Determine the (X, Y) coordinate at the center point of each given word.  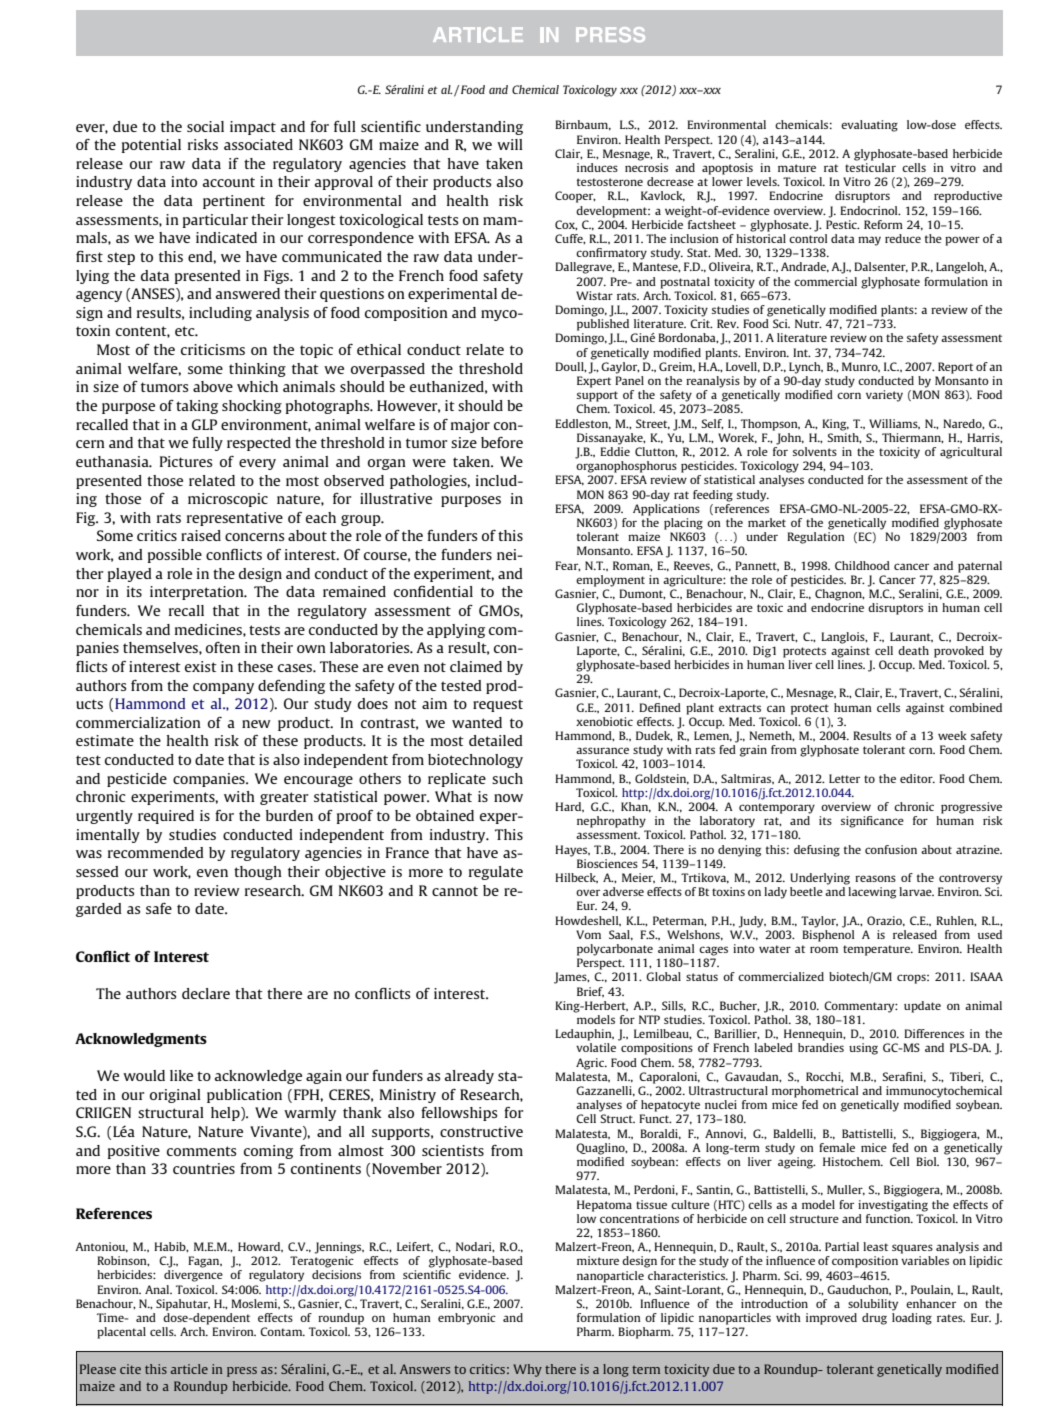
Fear (568, 566)
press (242, 1372)
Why (527, 1370)
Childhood (862, 565)
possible (175, 556)
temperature (877, 950)
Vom (588, 934)
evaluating (869, 126)
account (229, 182)
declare (206, 993)
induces (597, 167)
